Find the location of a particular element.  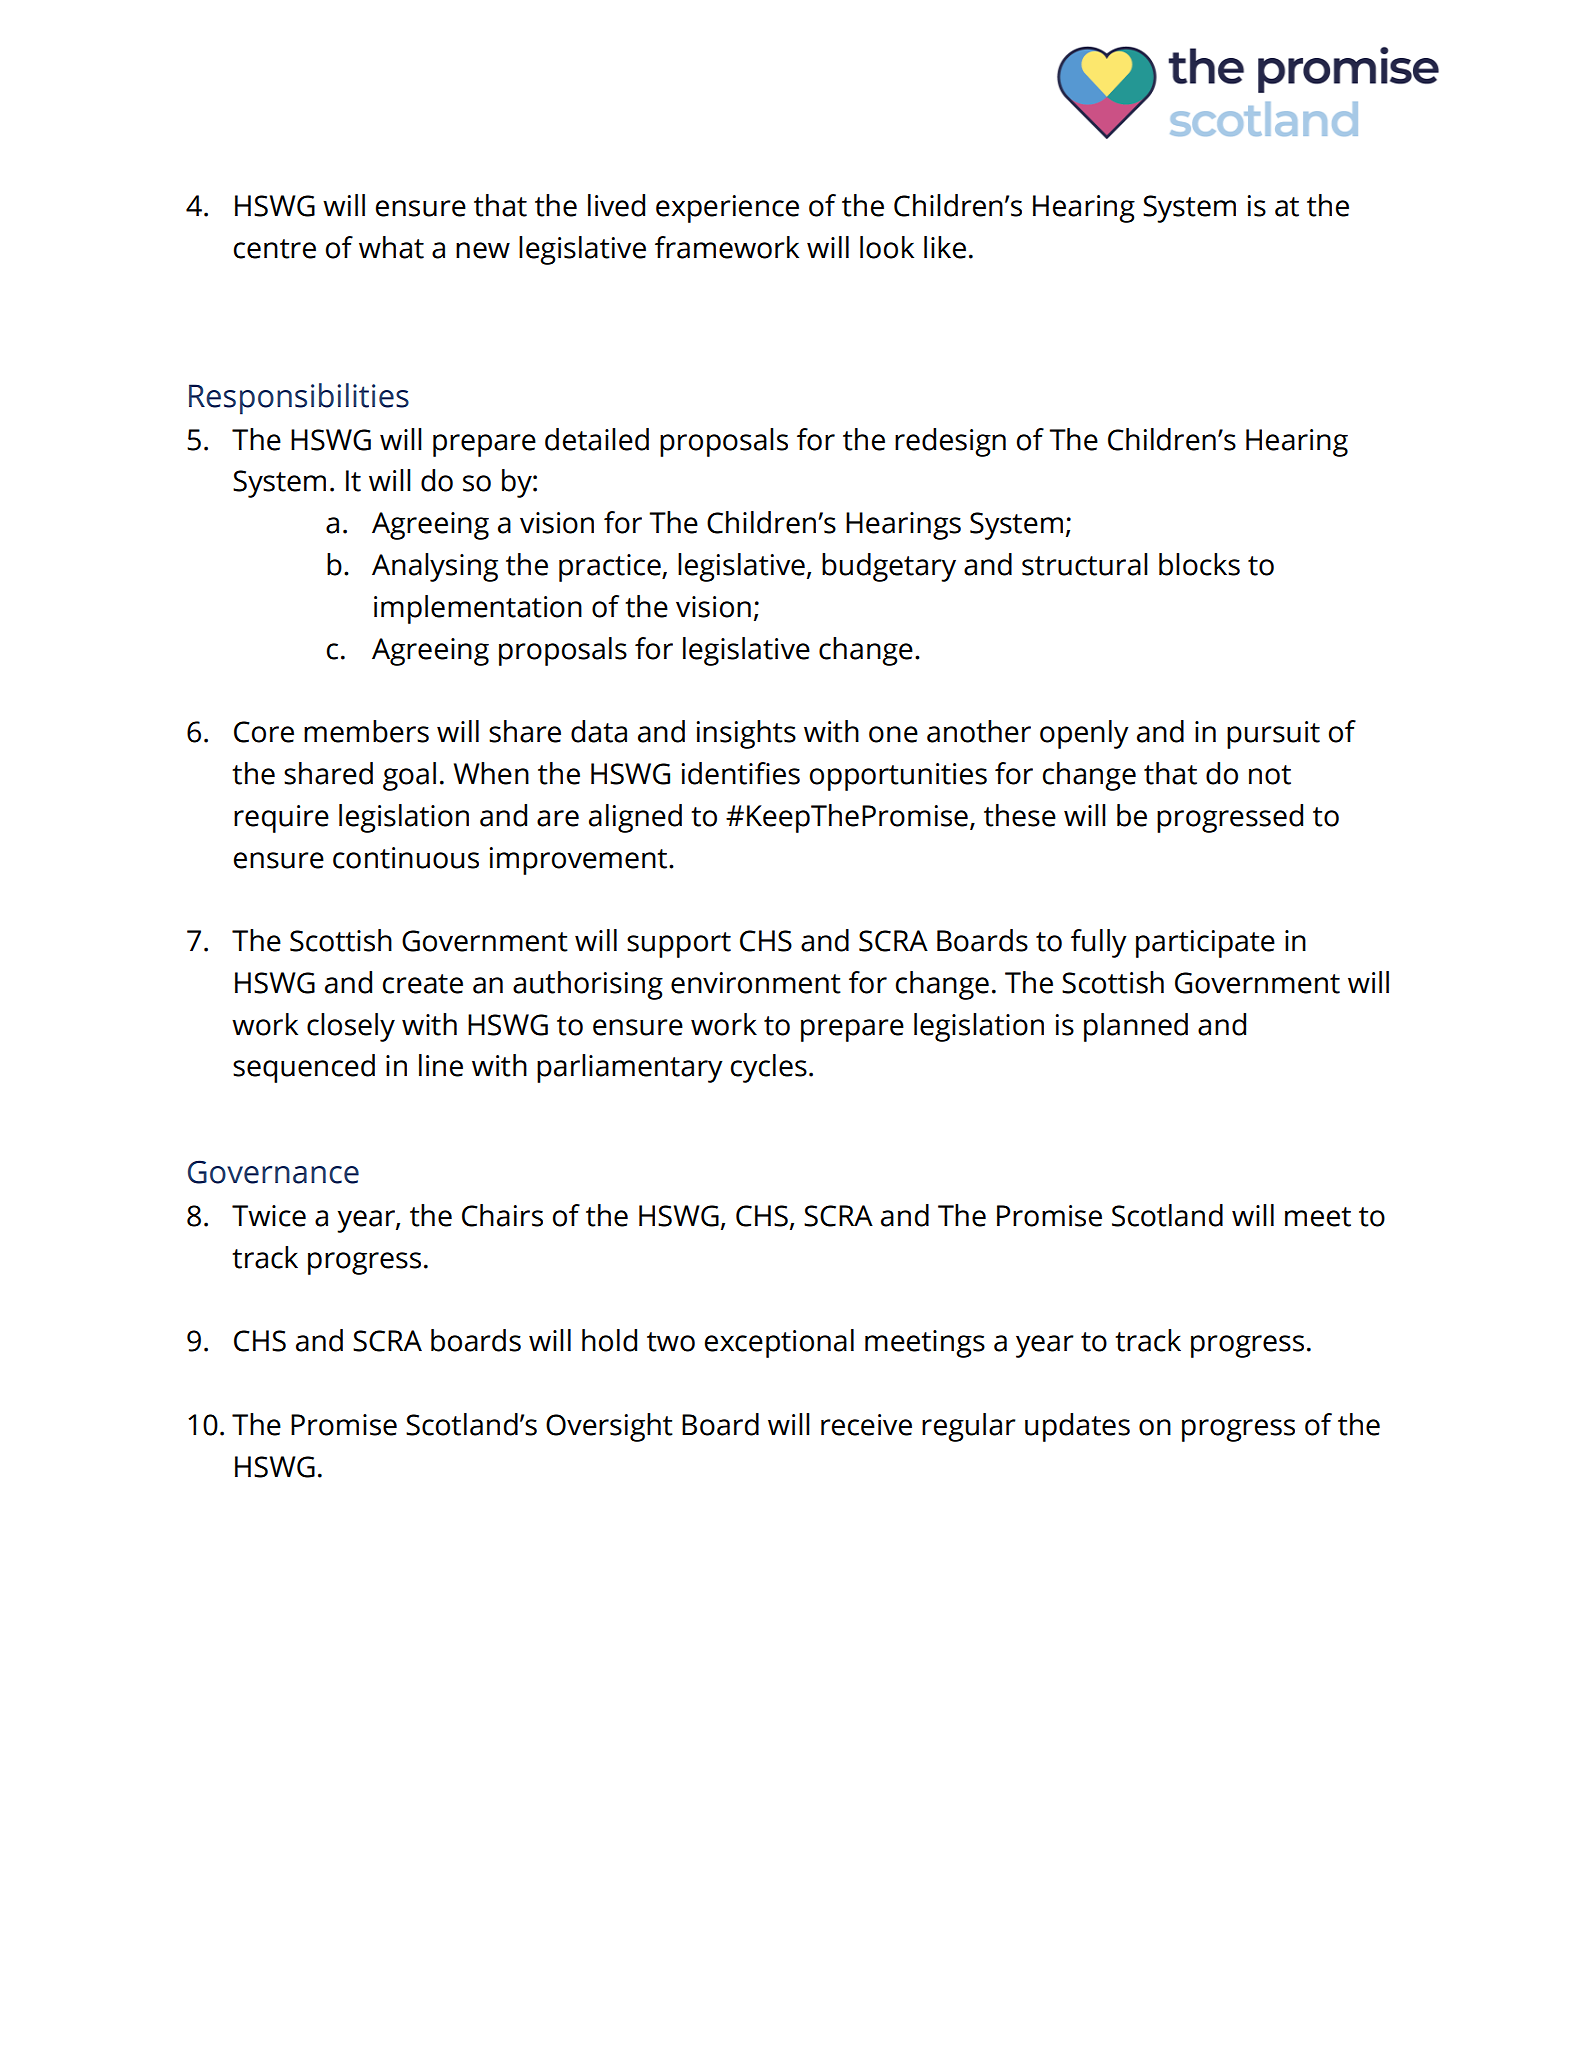

what is located at coordinates (391, 247).
